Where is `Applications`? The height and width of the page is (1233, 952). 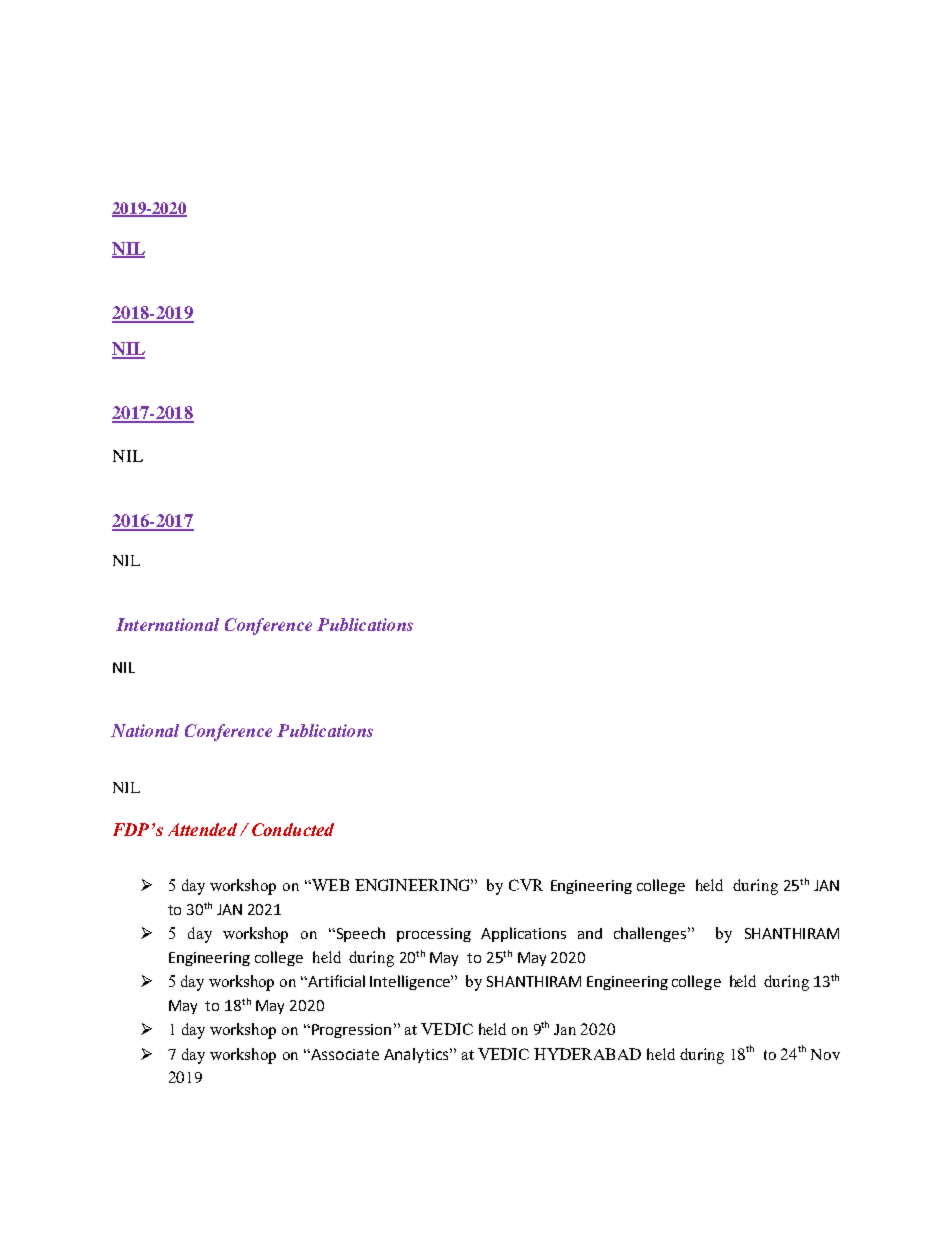
Applications is located at coordinates (523, 934).
